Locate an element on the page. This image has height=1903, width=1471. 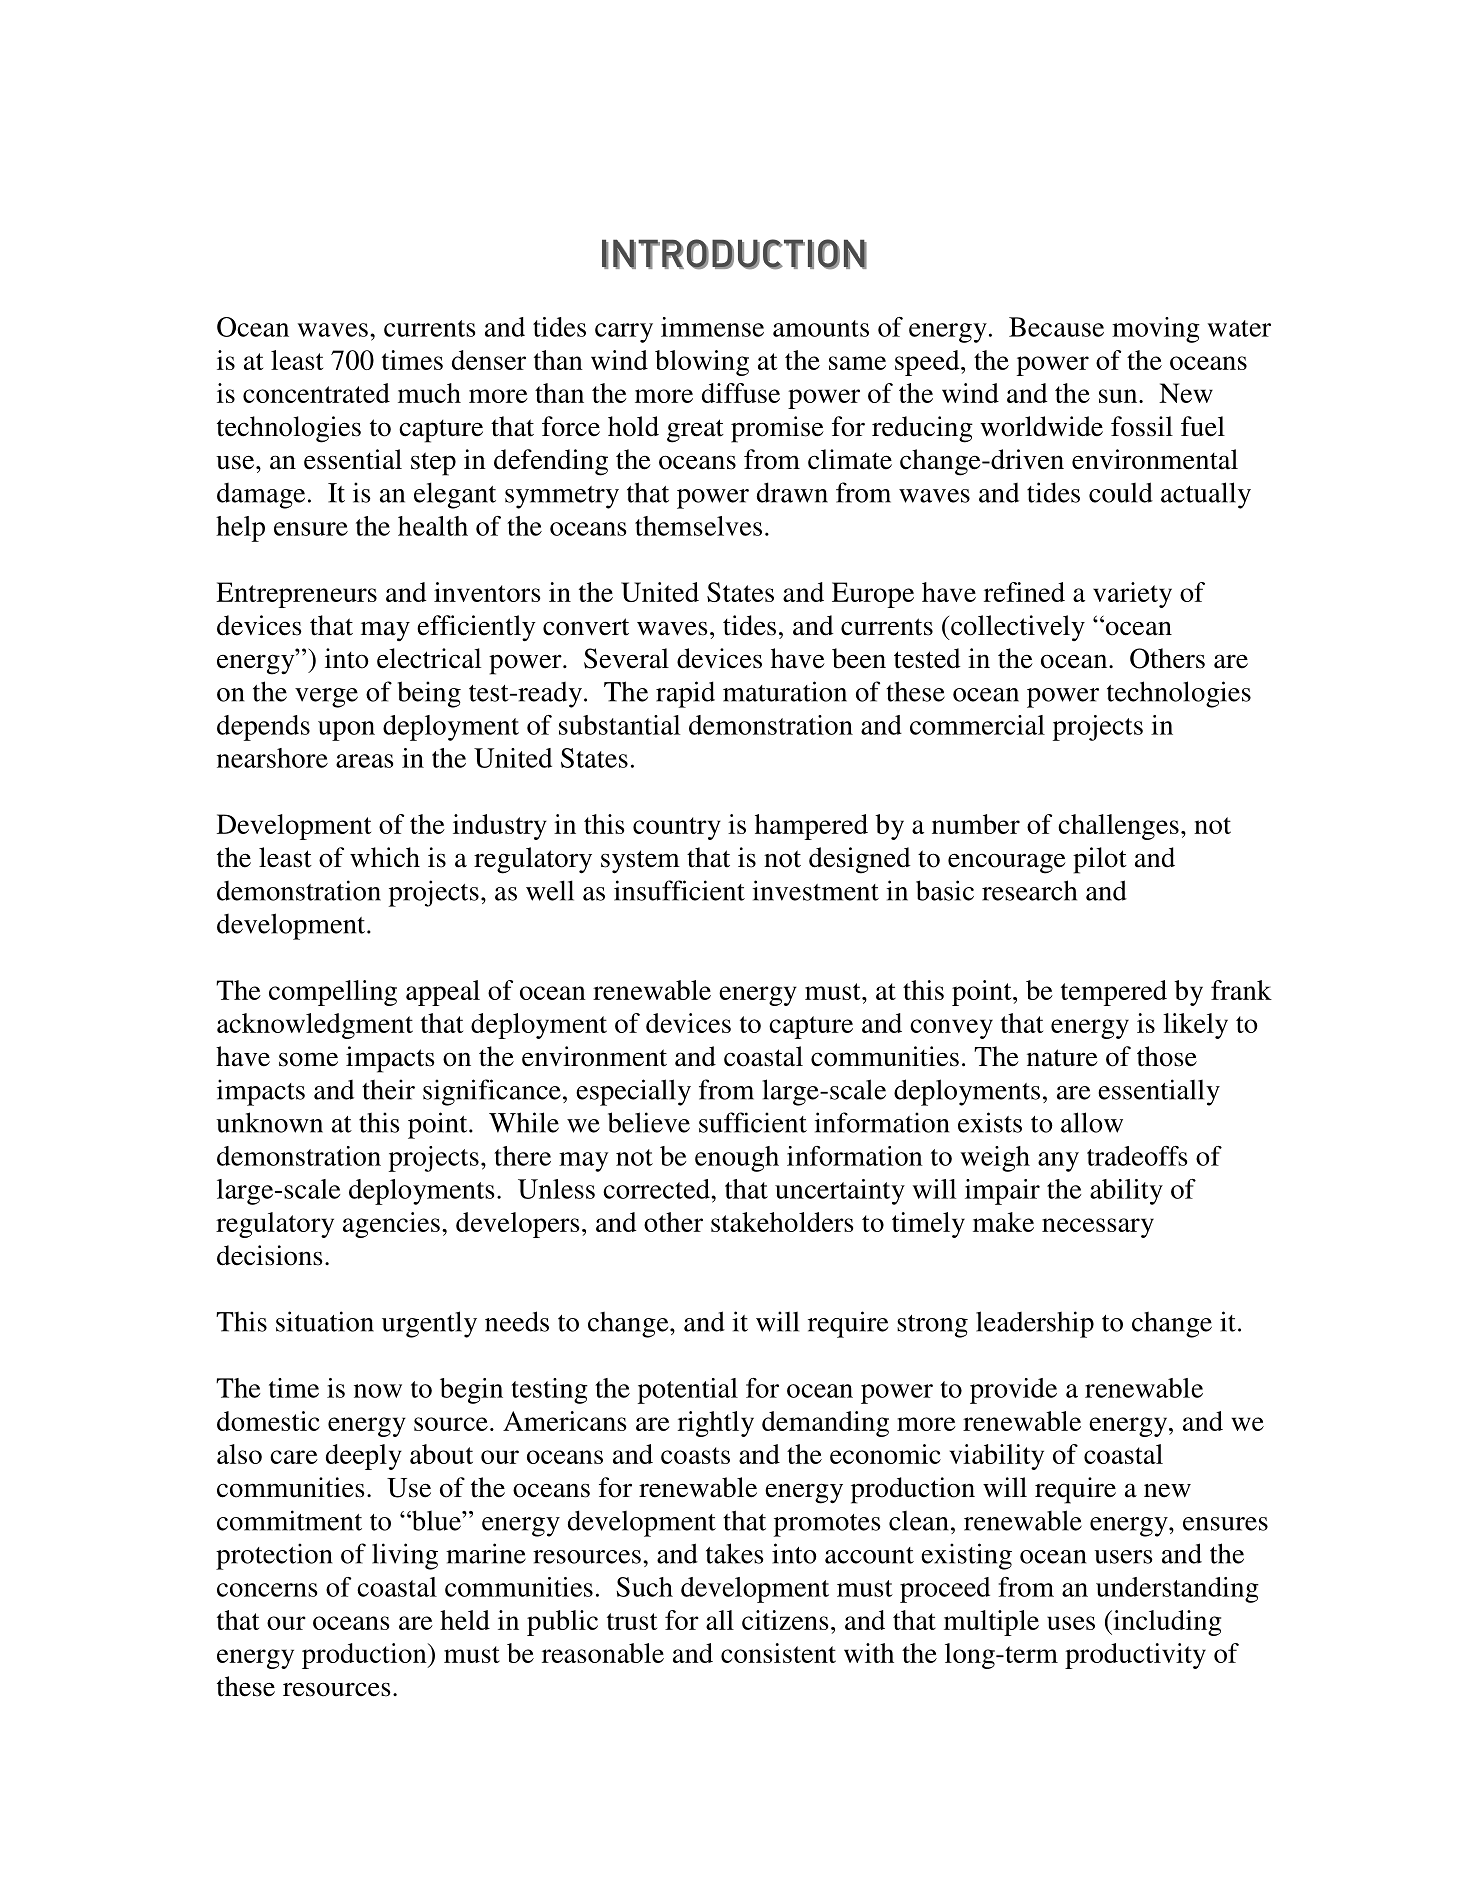
which is located at coordinates (385, 857).
